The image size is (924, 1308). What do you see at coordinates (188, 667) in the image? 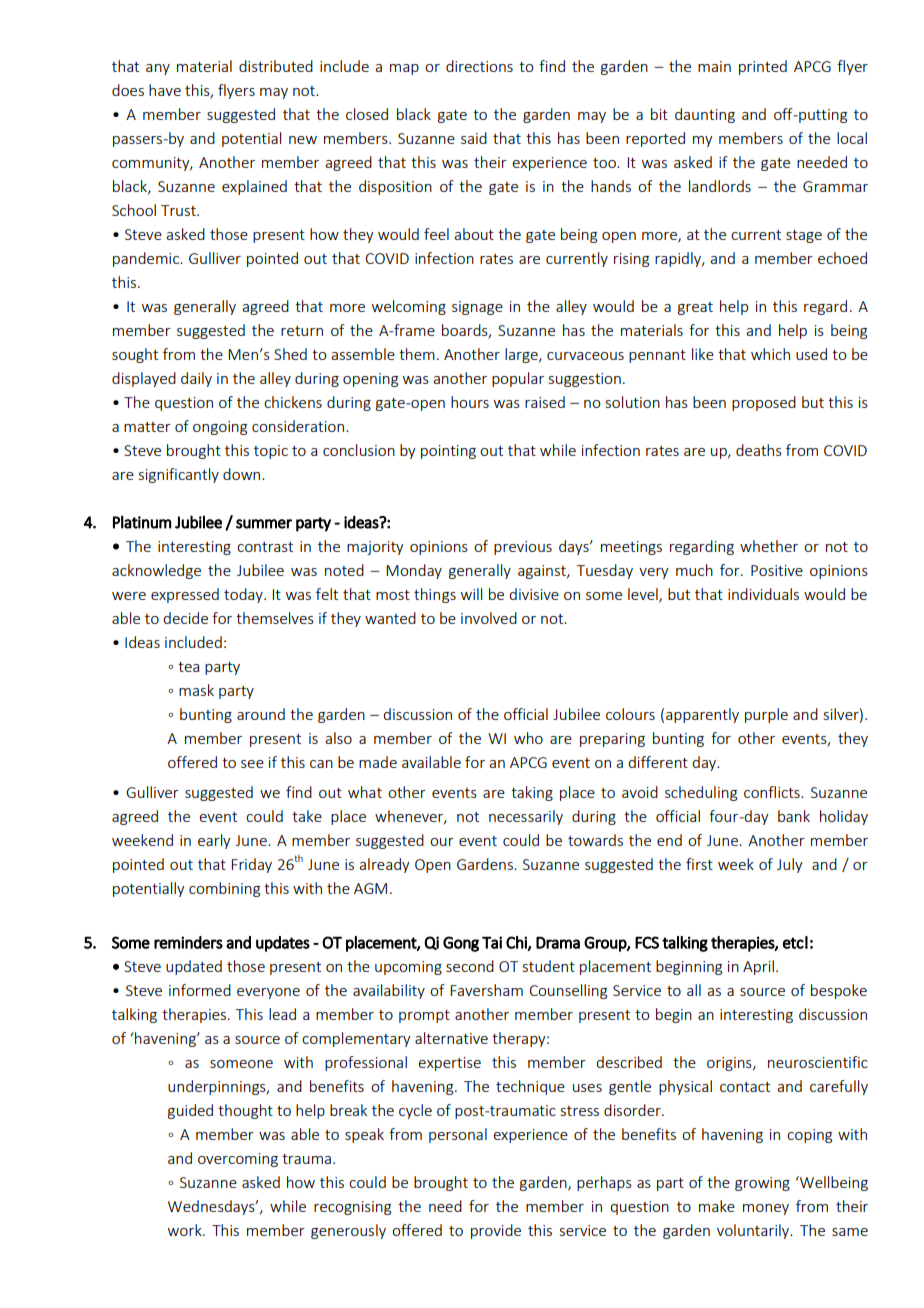
I see `tea` at bounding box center [188, 667].
